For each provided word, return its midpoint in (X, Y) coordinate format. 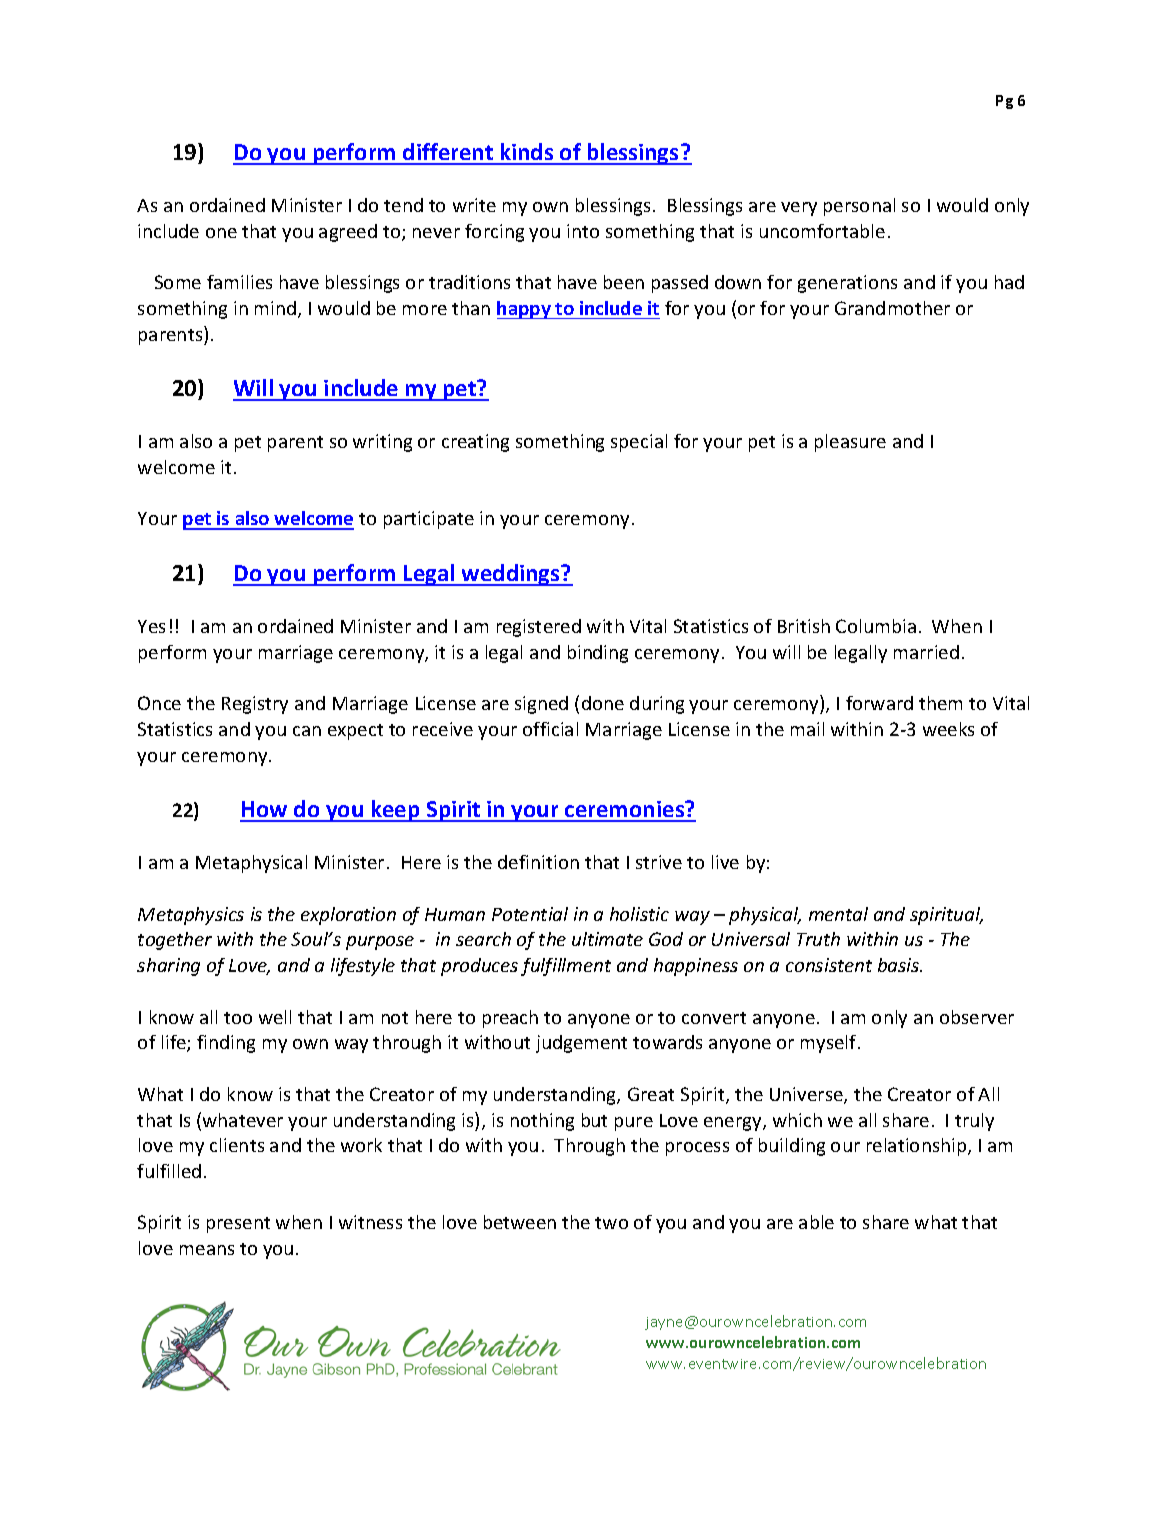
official (550, 729)
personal (859, 207)
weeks (948, 729)
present (238, 1225)
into (583, 231)
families (239, 282)
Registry (255, 705)
